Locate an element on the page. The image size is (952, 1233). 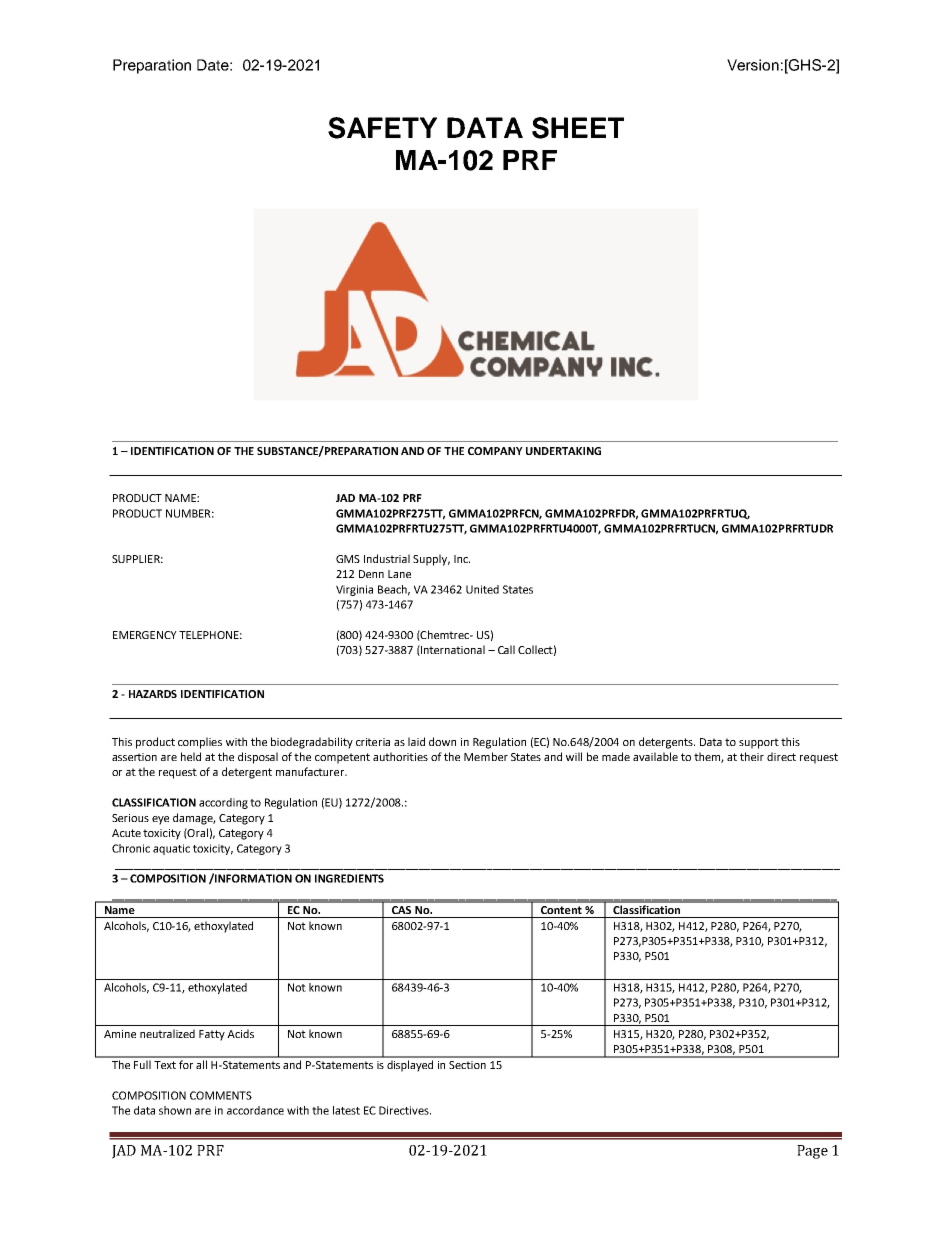
support is located at coordinates (759, 743).
